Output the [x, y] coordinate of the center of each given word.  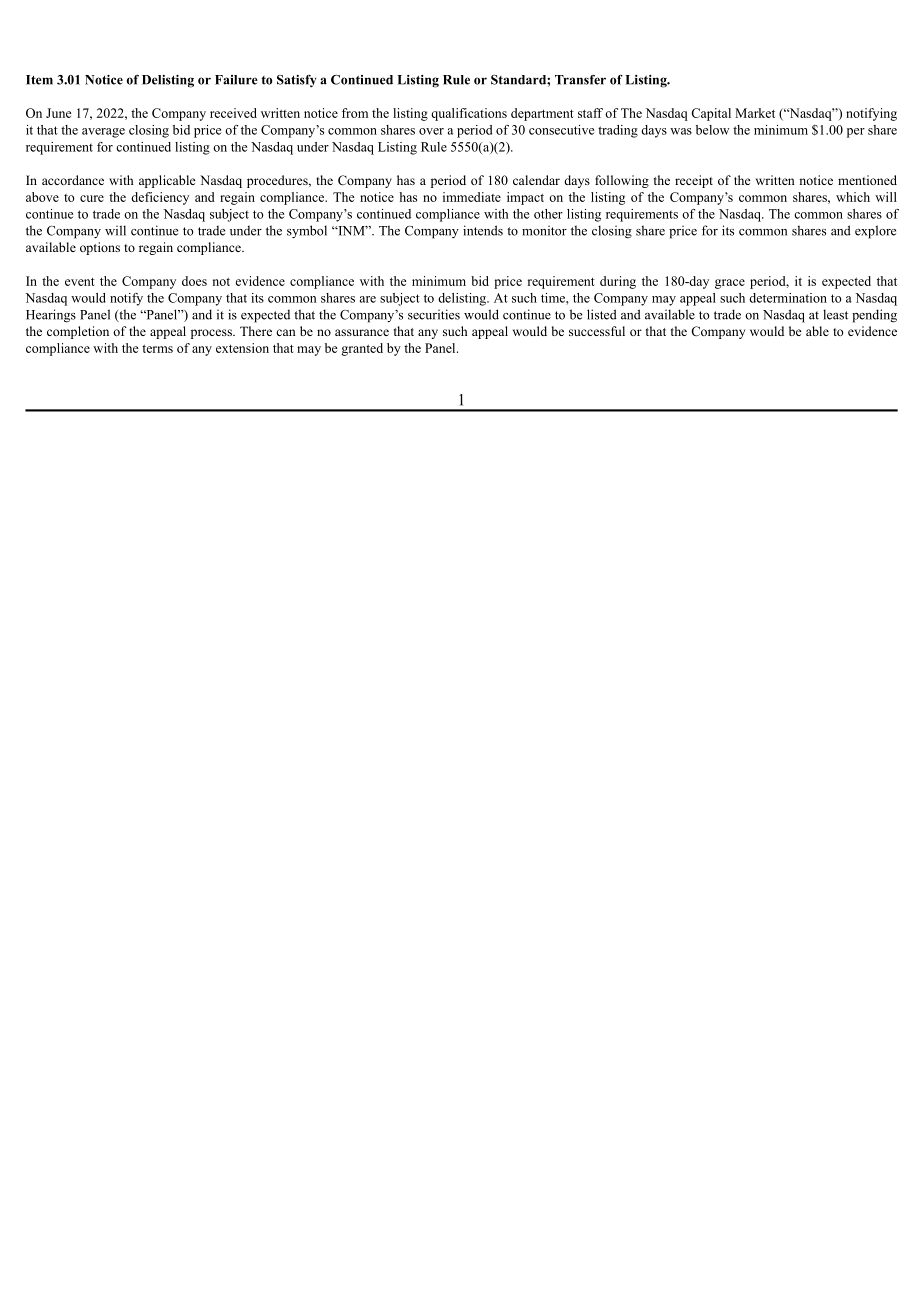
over [431, 131]
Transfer [580, 80]
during [618, 282]
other [548, 214]
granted [362, 349]
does [194, 281]
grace [730, 284]
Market [755, 113]
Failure [236, 80]
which [853, 197]
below [712, 130]
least [835, 314]
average [103, 133]
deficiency [160, 198]
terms [157, 349]
